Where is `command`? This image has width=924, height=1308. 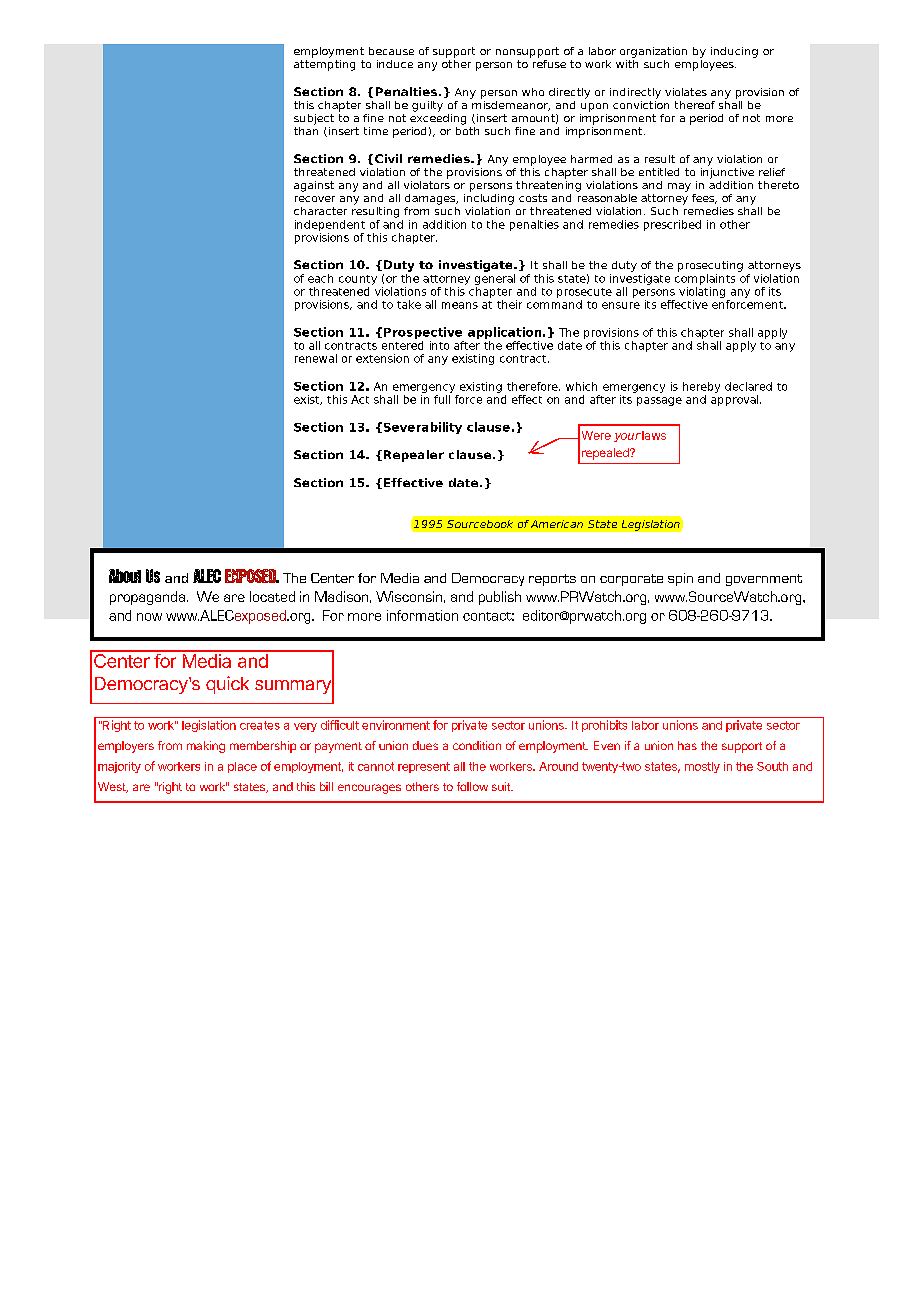 command is located at coordinates (554, 303).
